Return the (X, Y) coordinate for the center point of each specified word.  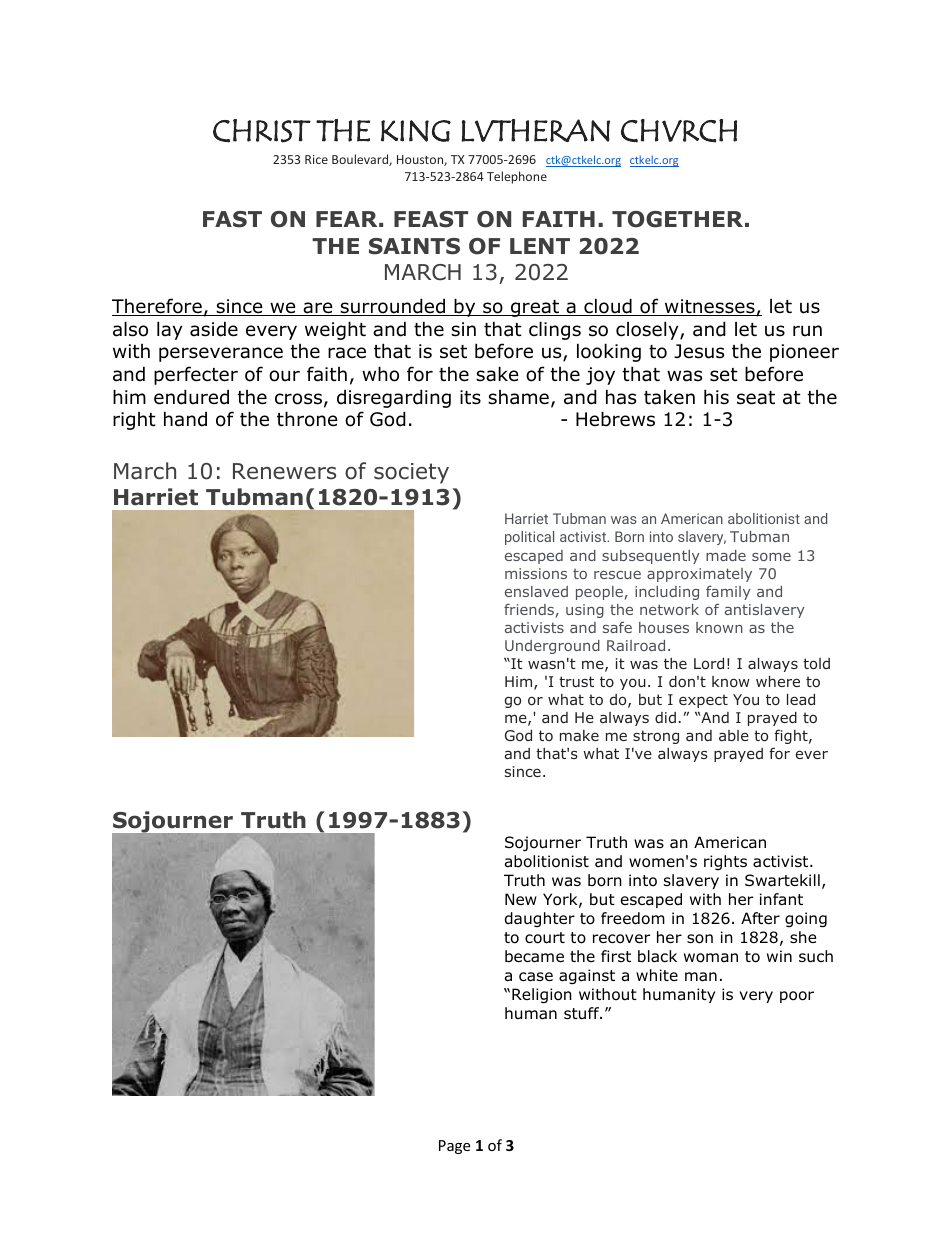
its (470, 397)
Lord (709, 663)
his (716, 397)
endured (191, 397)
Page (454, 1147)
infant (781, 899)
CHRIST (262, 131)
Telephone (517, 177)
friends (529, 609)
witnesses (709, 307)
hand (185, 419)
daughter (540, 919)
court (545, 938)
